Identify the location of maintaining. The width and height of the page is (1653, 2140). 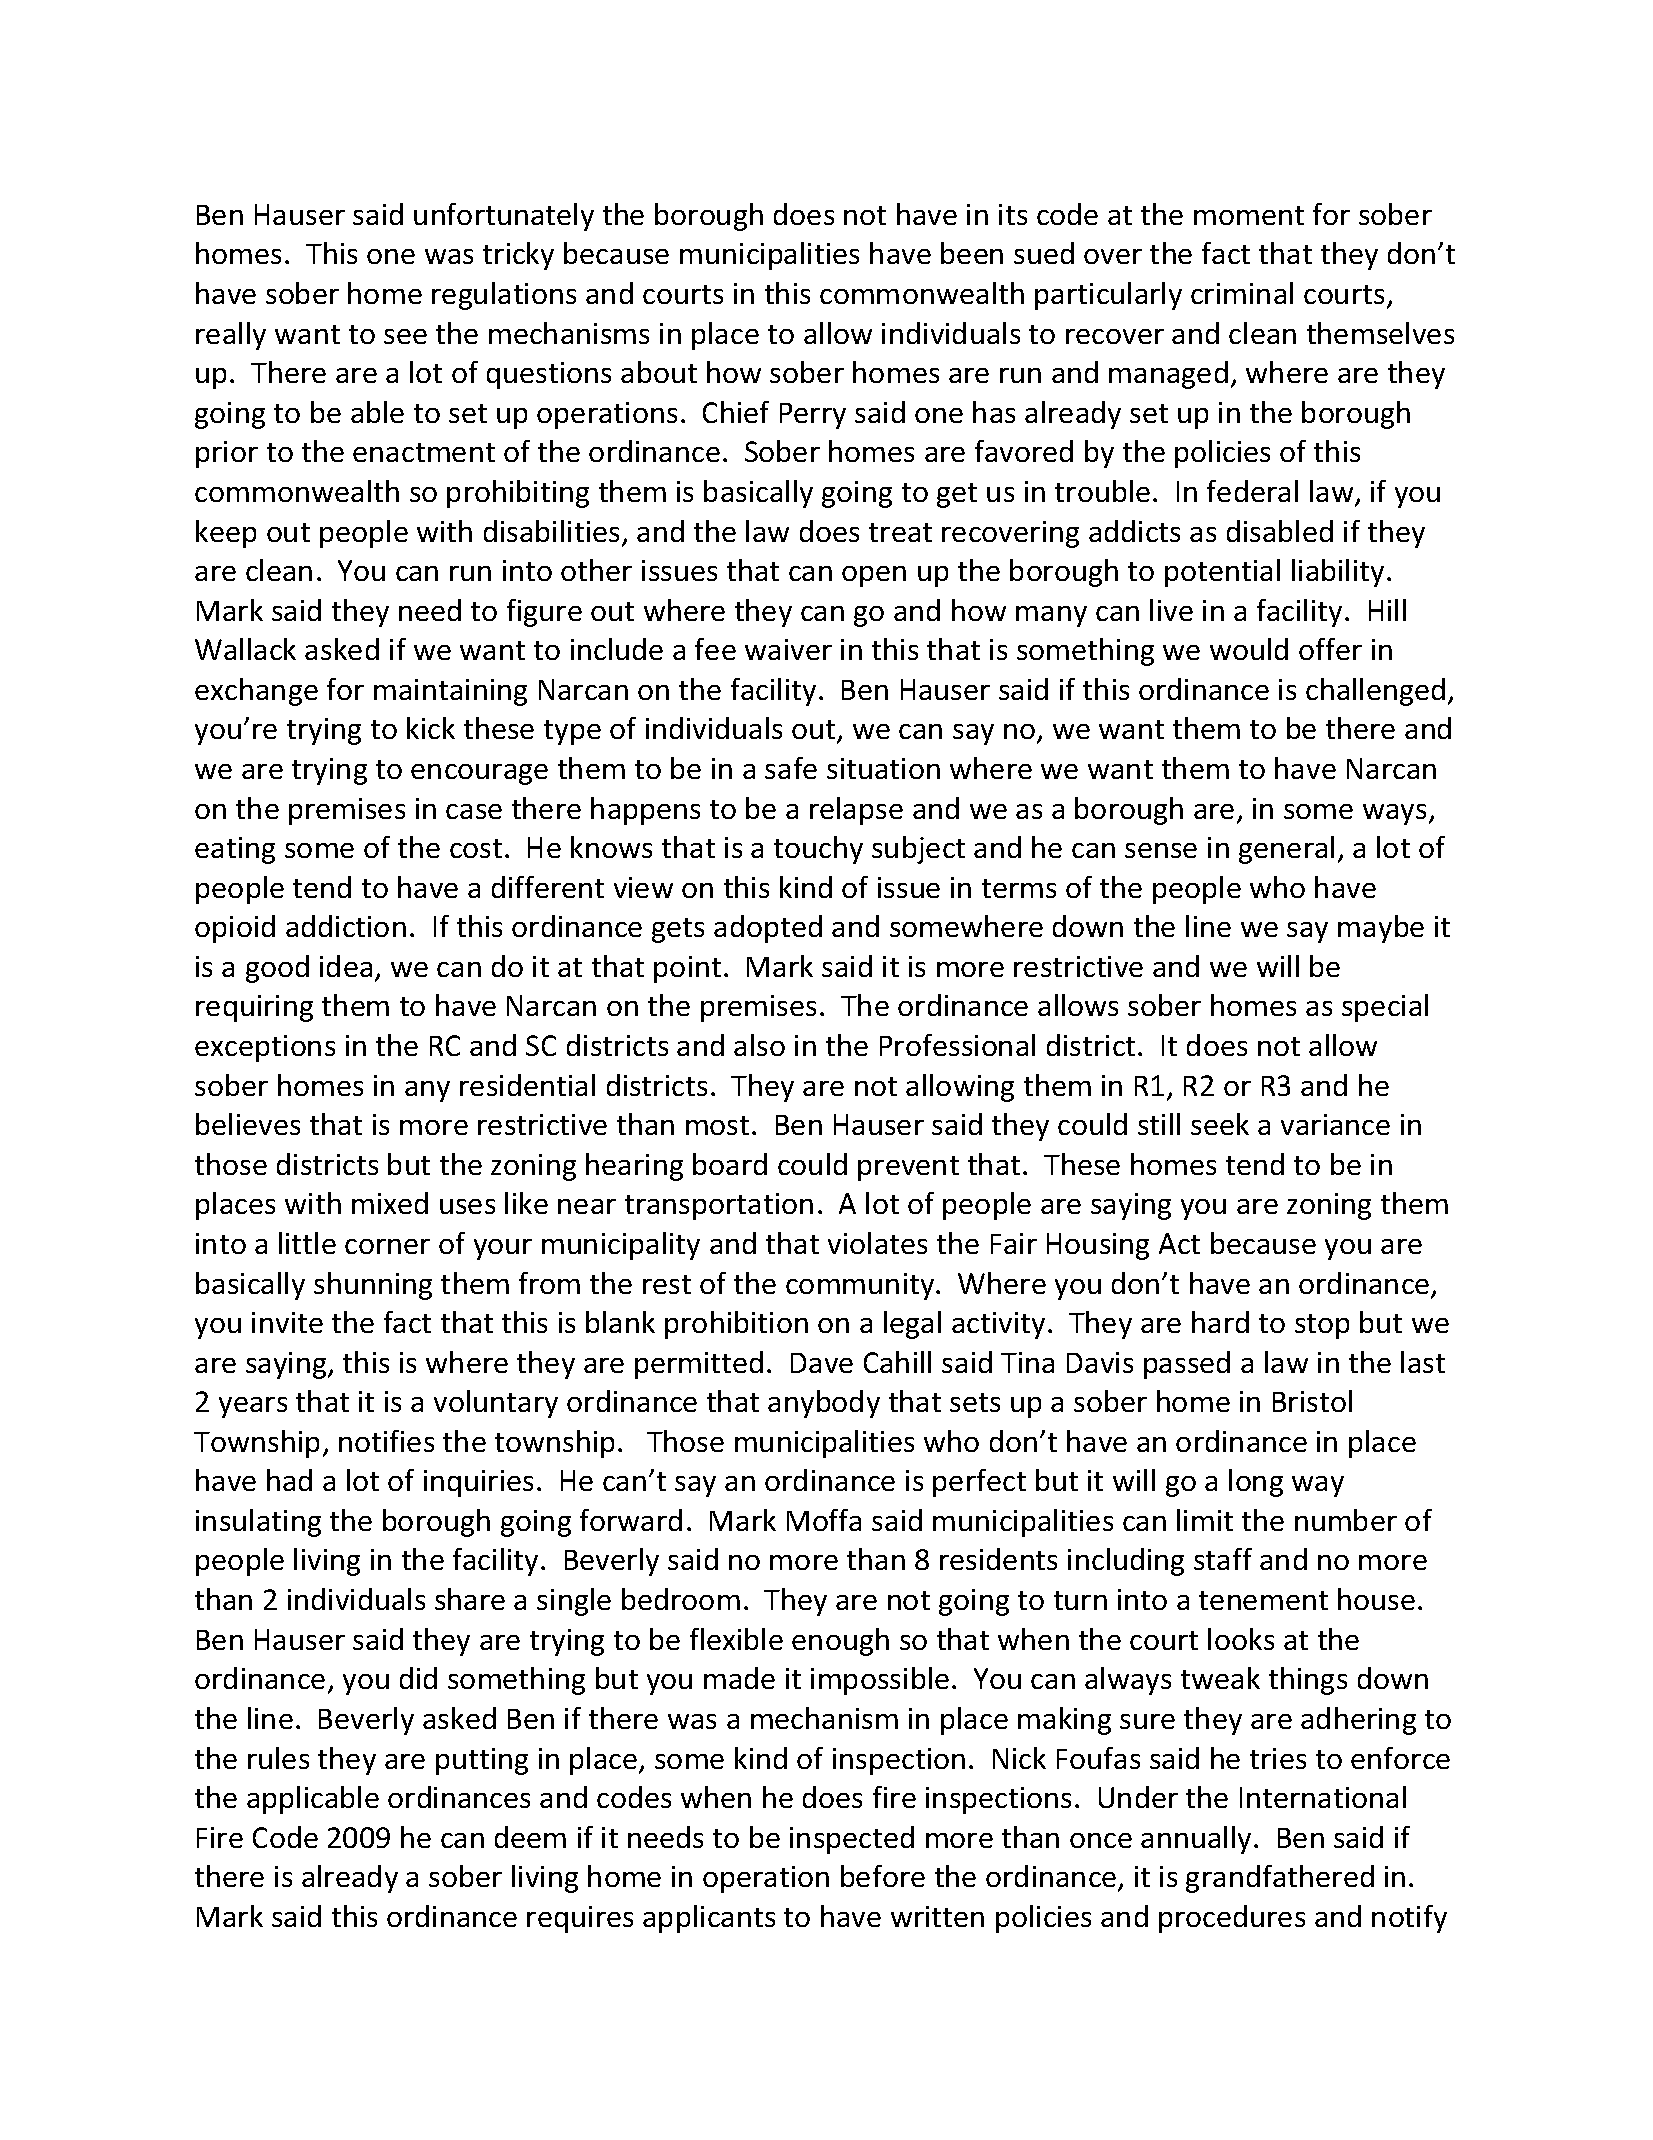
(450, 692).
